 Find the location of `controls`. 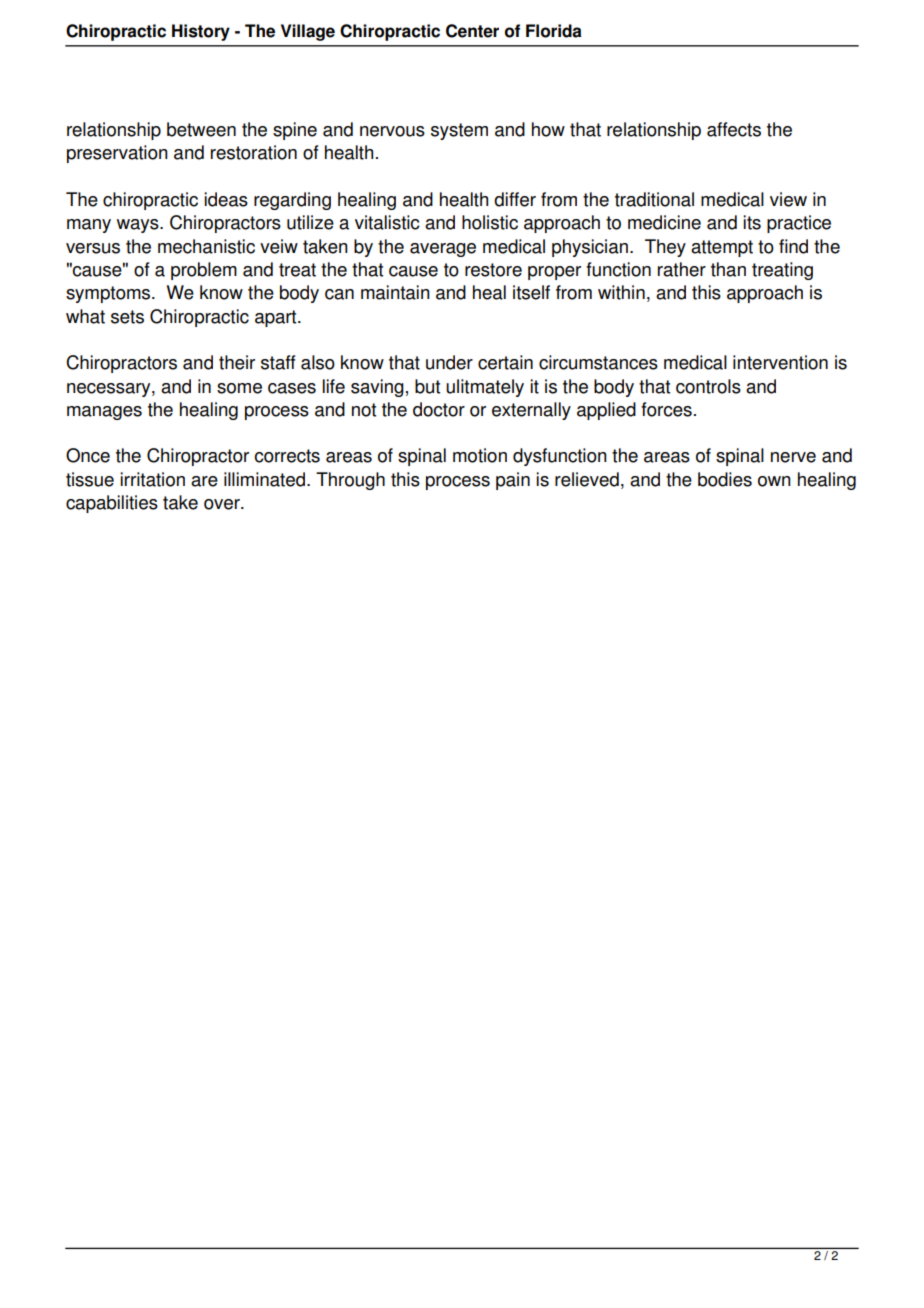

controls is located at coordinates (708, 386).
